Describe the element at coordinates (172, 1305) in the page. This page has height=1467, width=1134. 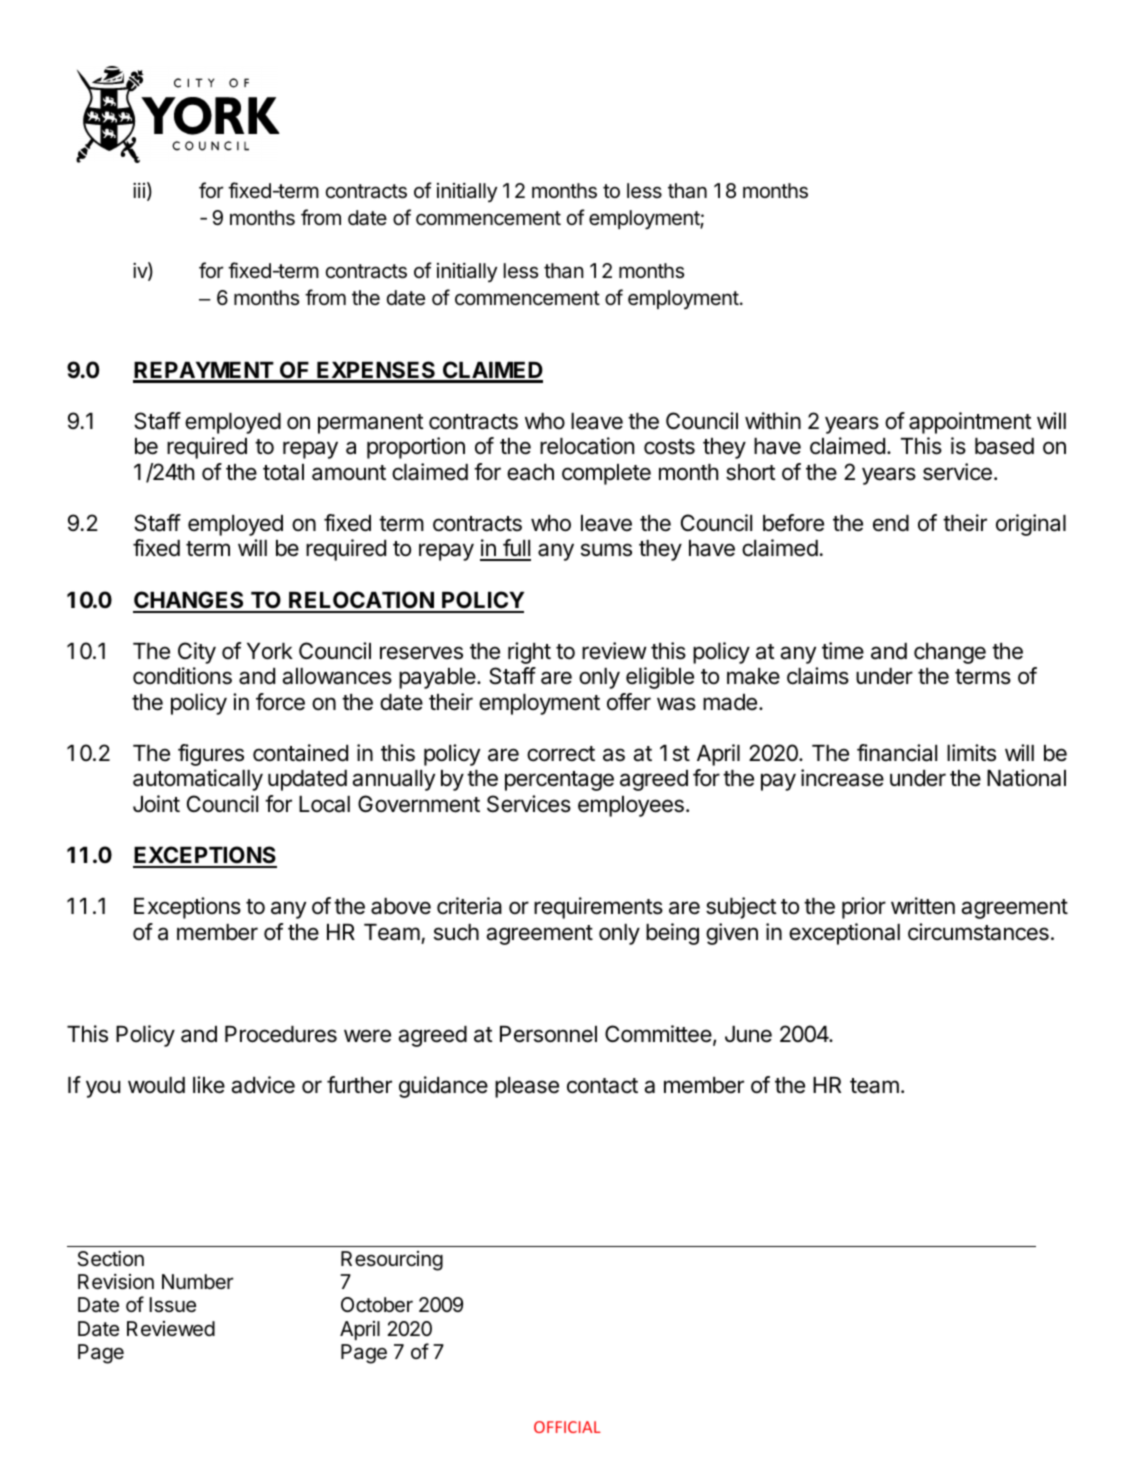
I see `Issue` at that location.
